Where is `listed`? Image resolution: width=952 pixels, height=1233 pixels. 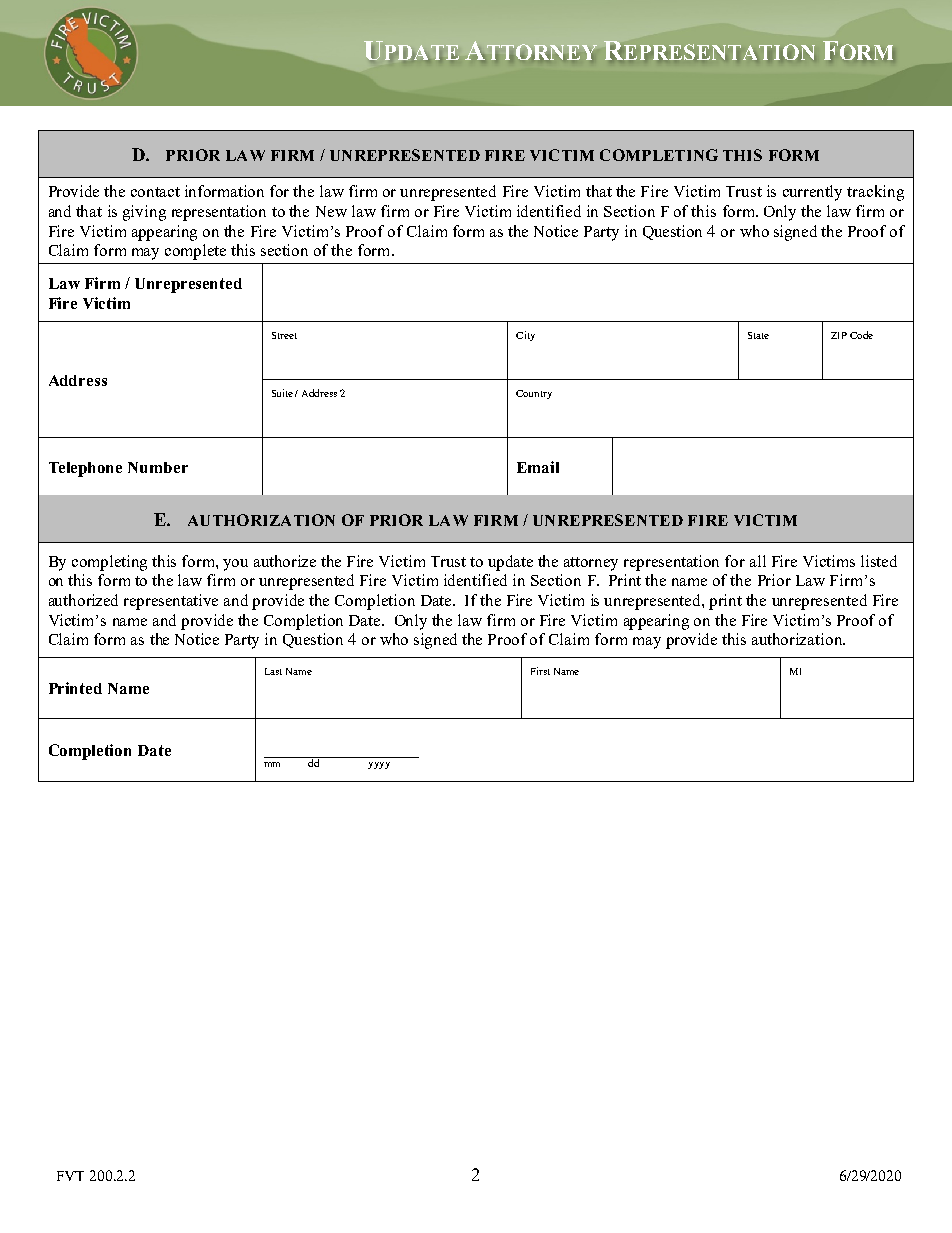 listed is located at coordinates (879, 561).
